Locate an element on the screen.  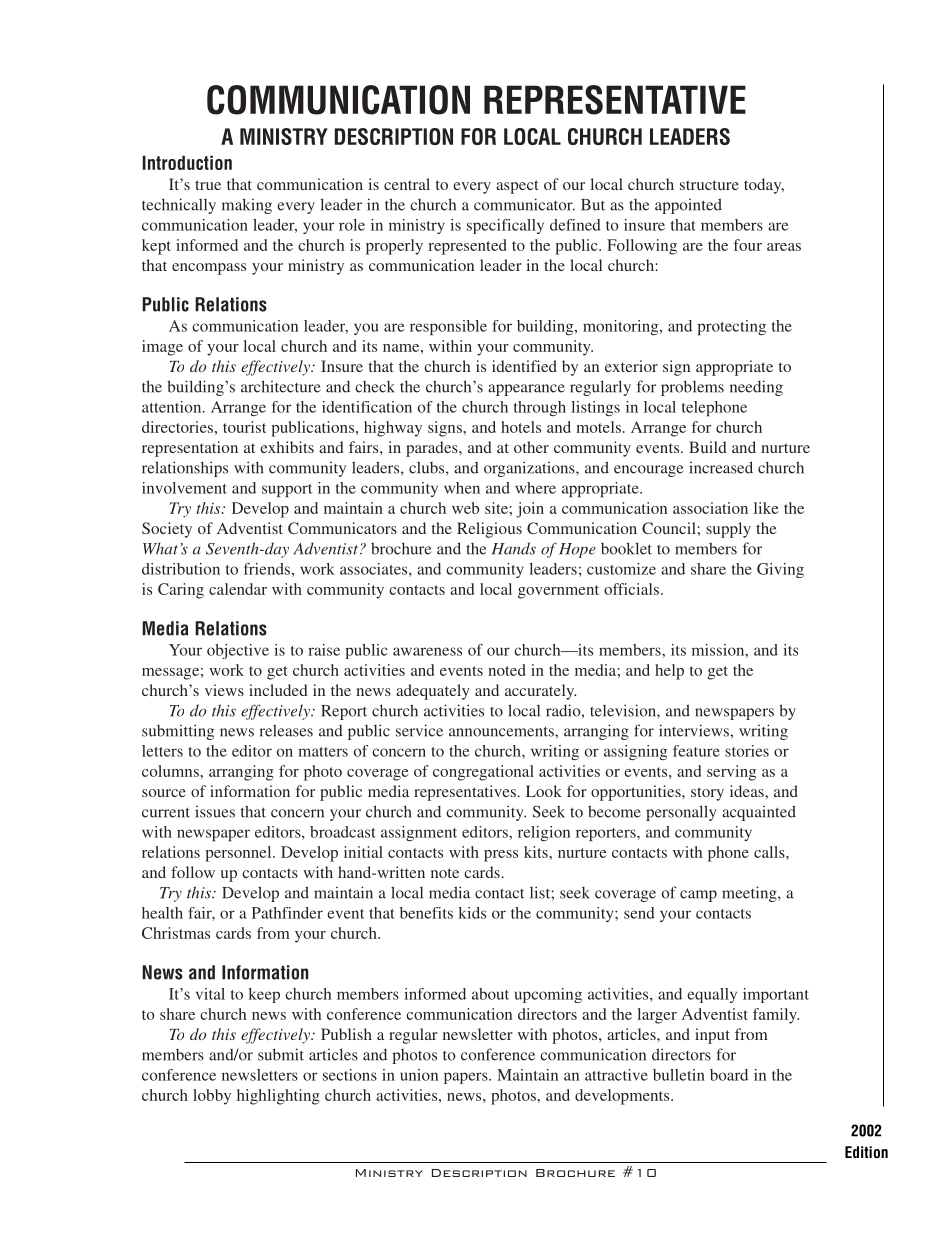
objective is located at coordinates (238, 651).
